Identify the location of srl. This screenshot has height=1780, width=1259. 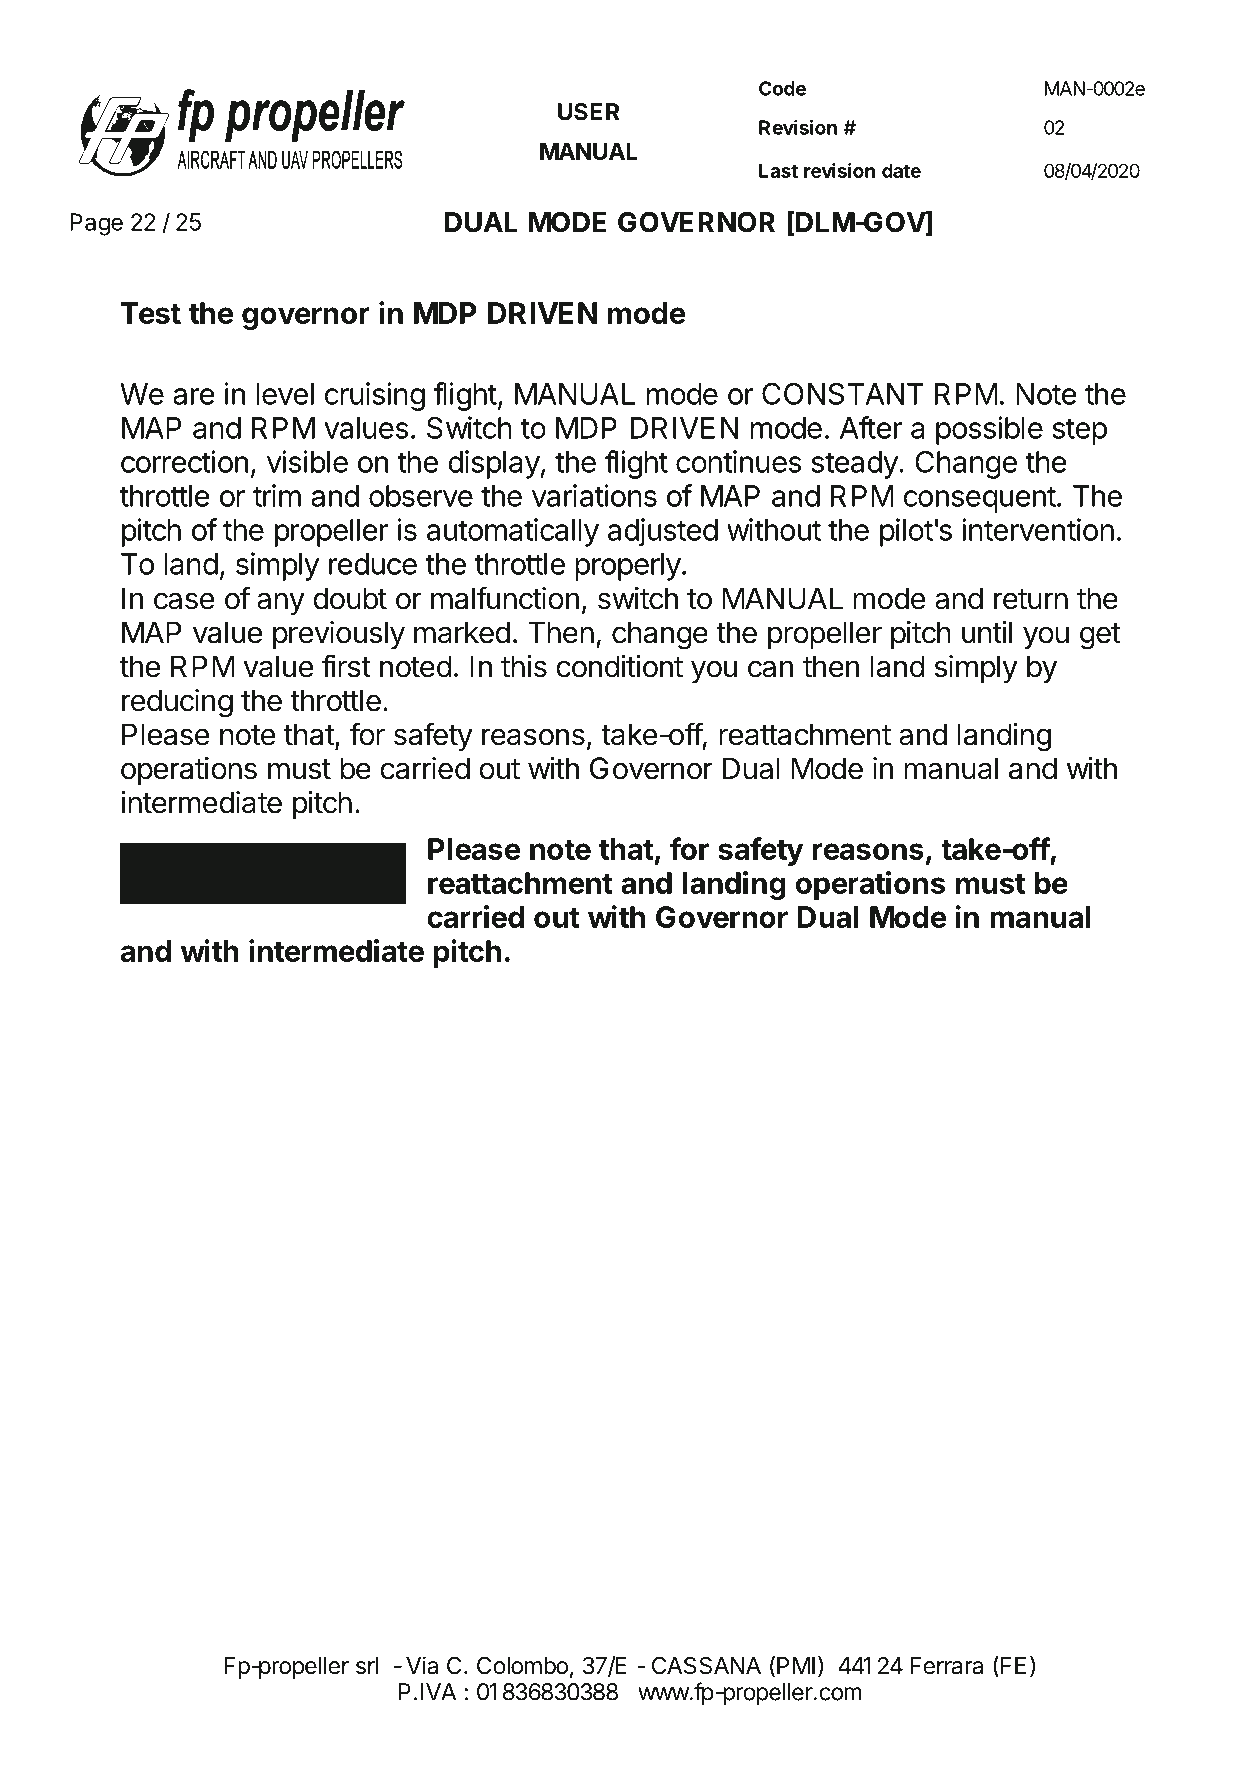
(367, 1666).
